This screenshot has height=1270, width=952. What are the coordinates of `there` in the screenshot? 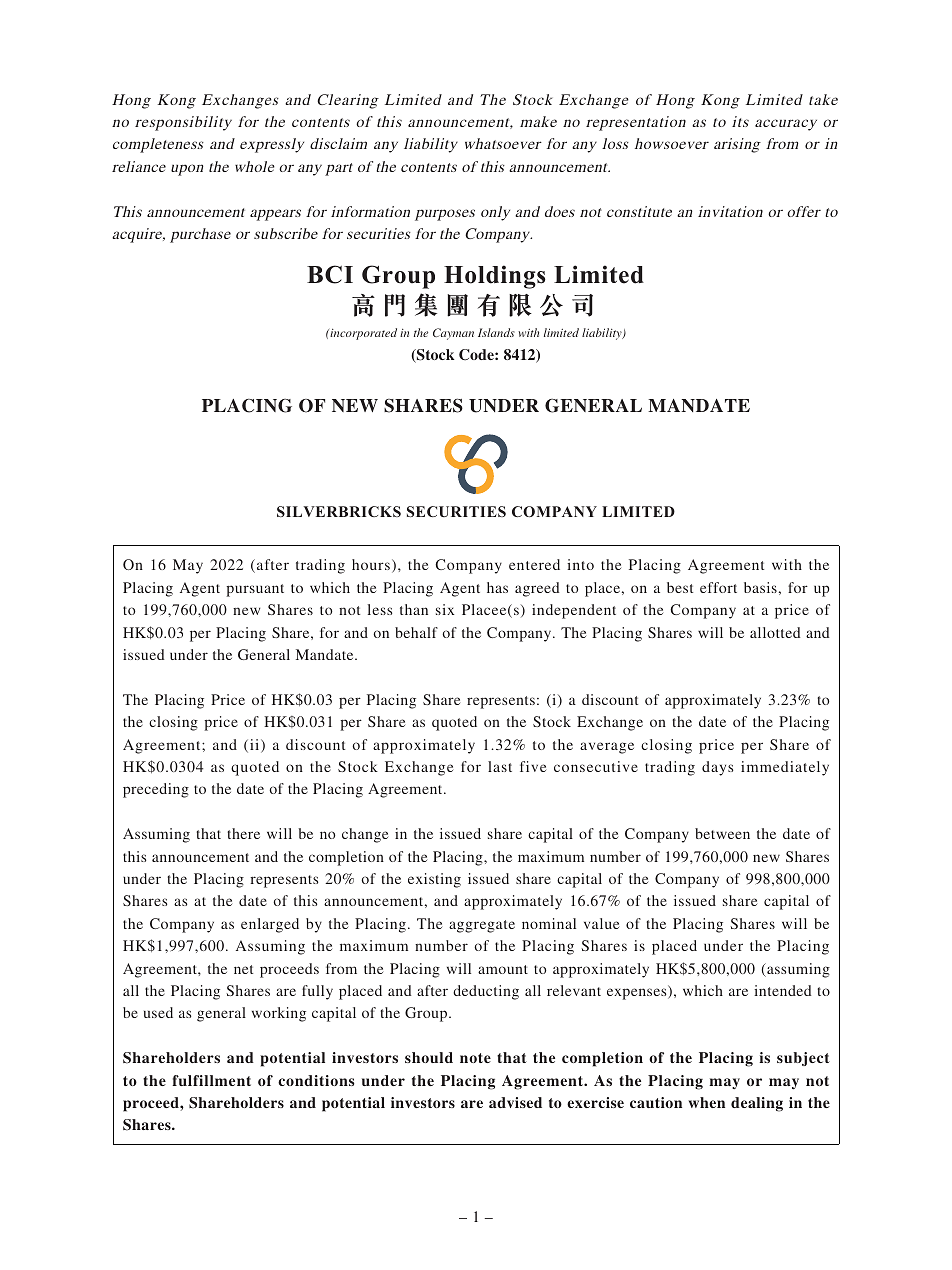 It's located at (243, 833).
